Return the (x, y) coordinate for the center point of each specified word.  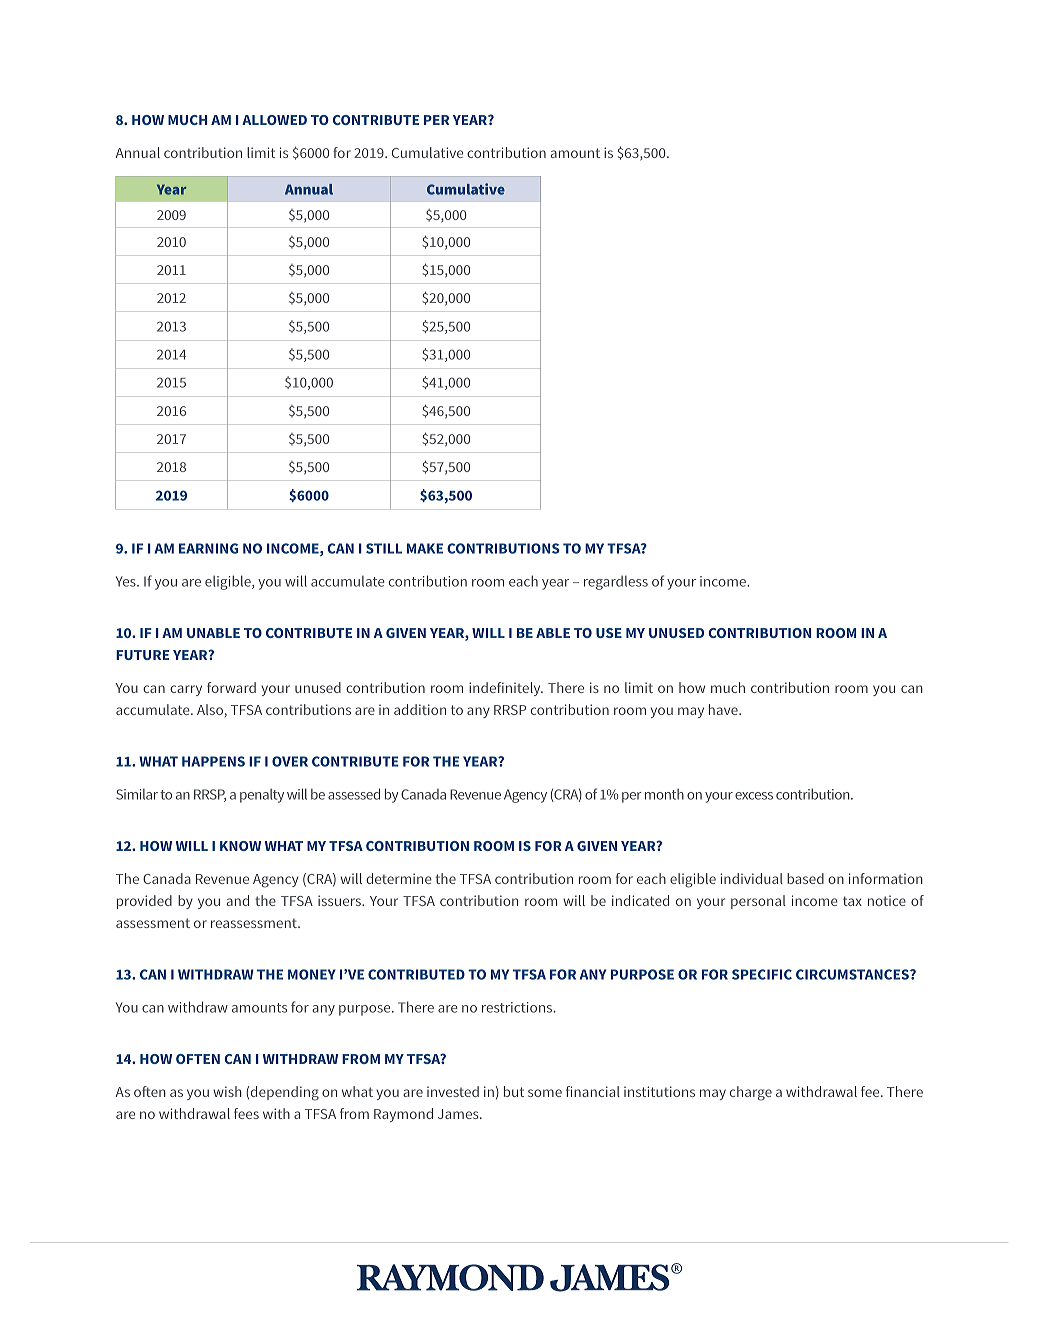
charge (751, 1093)
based (805, 878)
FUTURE (142, 655)
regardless (616, 583)
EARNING (208, 548)
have (724, 709)
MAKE (425, 548)
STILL (384, 548)
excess (754, 796)
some (545, 1093)
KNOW (240, 846)
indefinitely (506, 689)
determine (399, 878)
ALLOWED (274, 120)
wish (227, 1091)
